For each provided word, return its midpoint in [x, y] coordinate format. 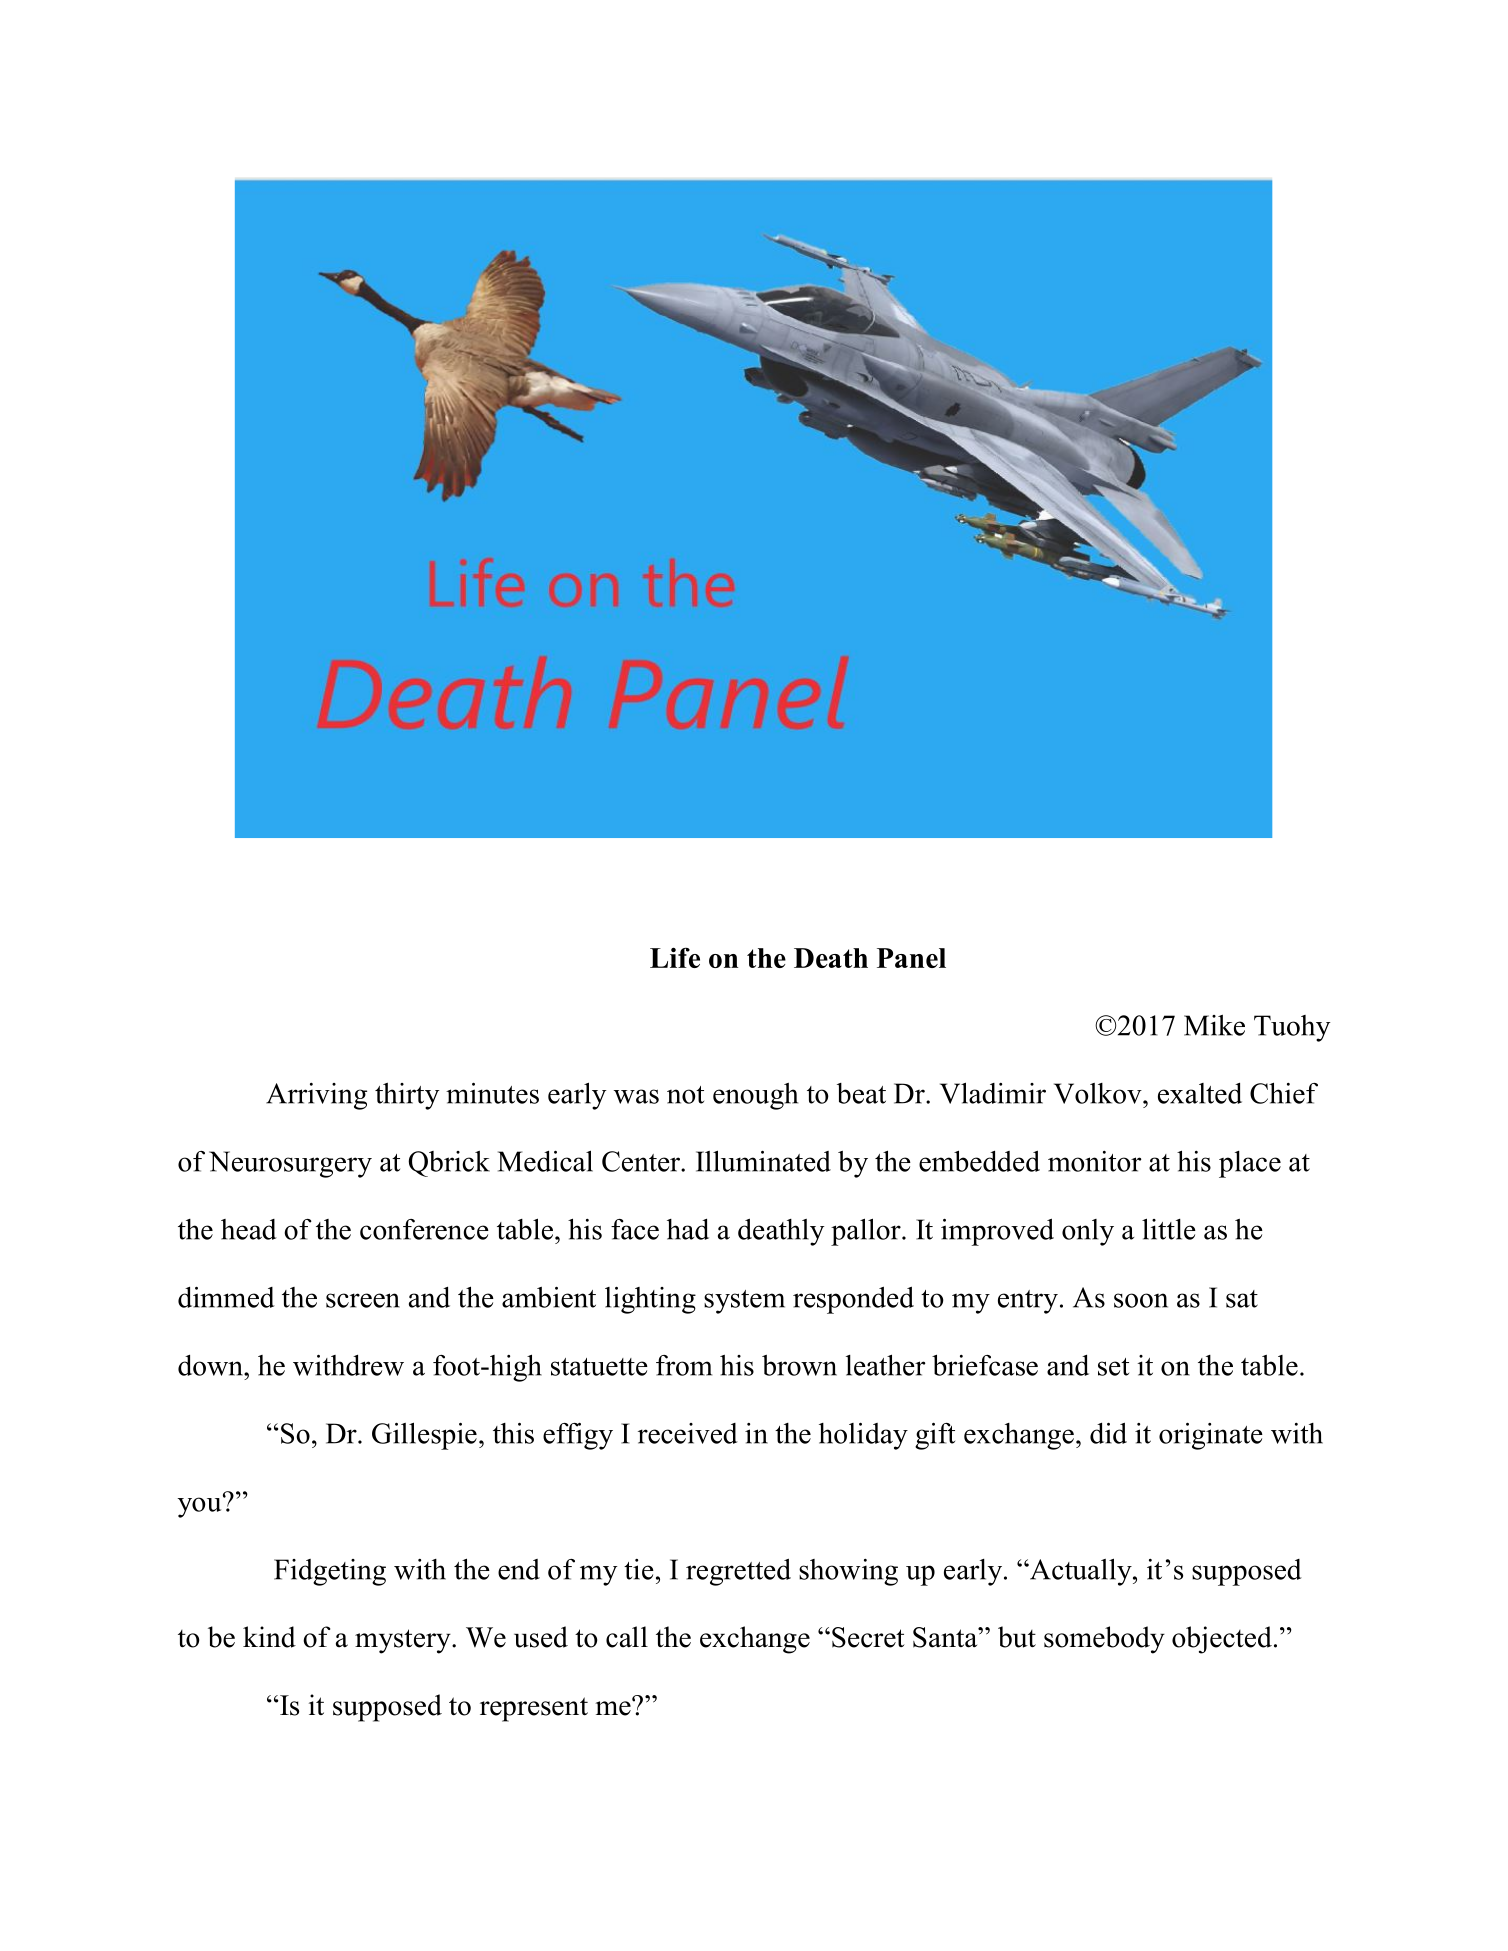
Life [675, 957]
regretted [738, 1572]
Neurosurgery [290, 1164]
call [627, 1637]
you [201, 1506]
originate [1211, 1436]
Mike [1214, 1025]
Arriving [316, 1096]
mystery [404, 1641]
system [744, 1302]
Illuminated [763, 1161]
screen [363, 1300]
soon [1141, 1300]
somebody [1104, 1640]
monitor [1095, 1161]
